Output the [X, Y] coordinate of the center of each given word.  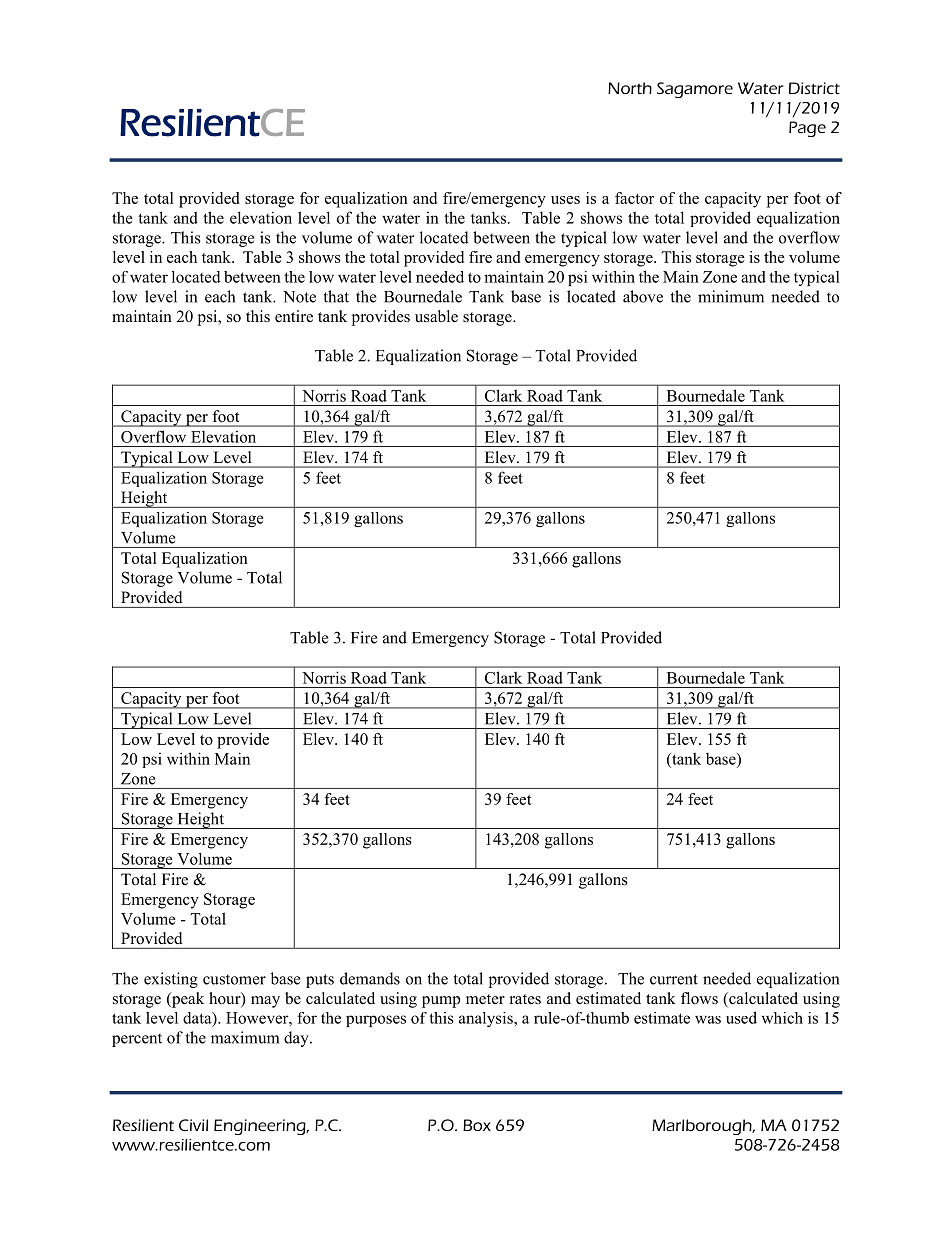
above [643, 296]
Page [807, 129]
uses [565, 200]
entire [294, 316]
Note [299, 297]
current [674, 979]
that [336, 296]
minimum [731, 296]
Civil [193, 1125]
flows [699, 998]
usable [436, 316]
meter [485, 999]
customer [234, 979]
